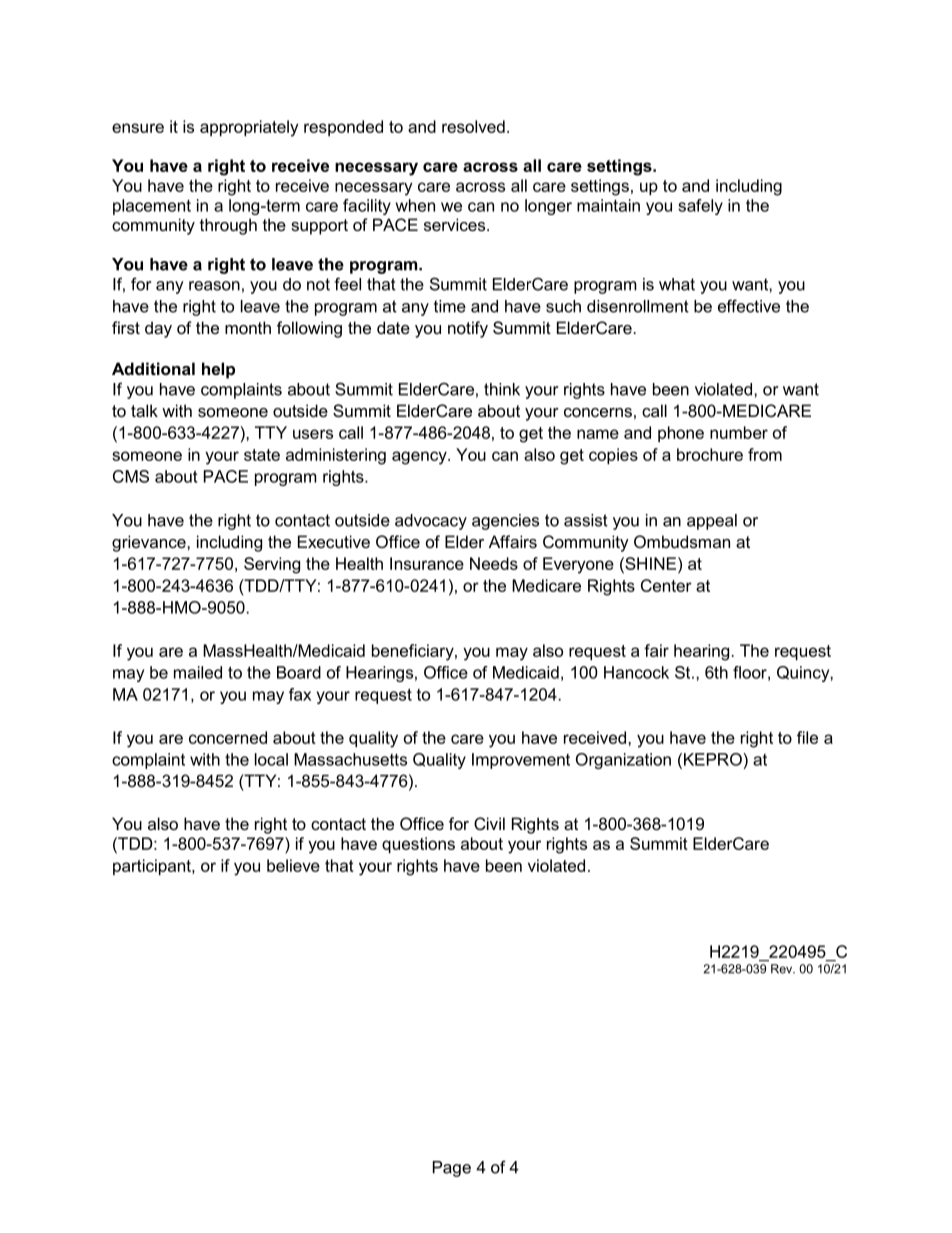  Describe the element at coordinates (249, 128) in the image. I see `appropriately` at that location.
